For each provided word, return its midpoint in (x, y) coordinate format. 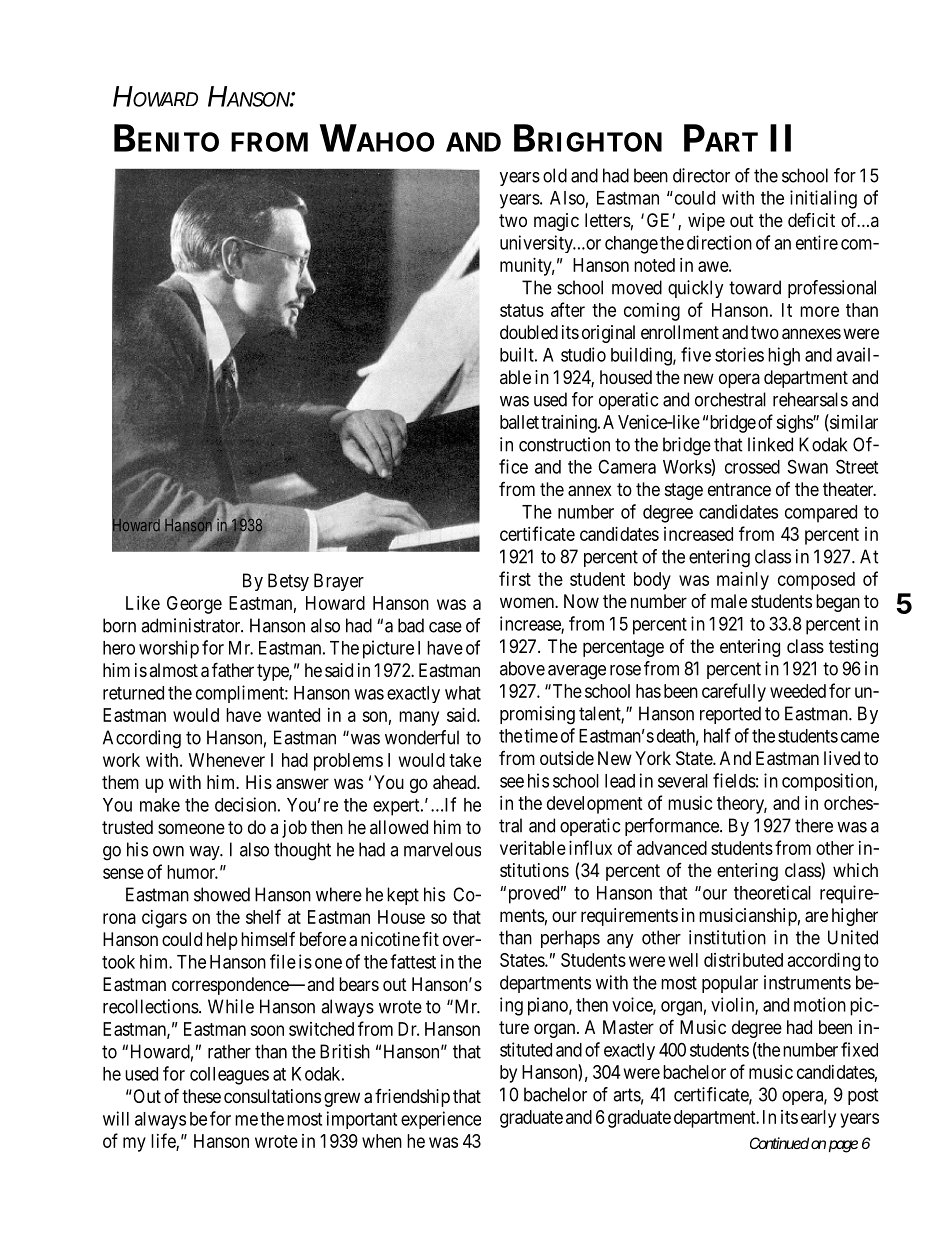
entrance (739, 489)
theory (742, 805)
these (201, 1096)
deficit (811, 219)
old (555, 175)
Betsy (288, 582)
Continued (779, 1143)
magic (556, 222)
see (512, 782)
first (515, 578)
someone (191, 828)
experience (441, 1120)
